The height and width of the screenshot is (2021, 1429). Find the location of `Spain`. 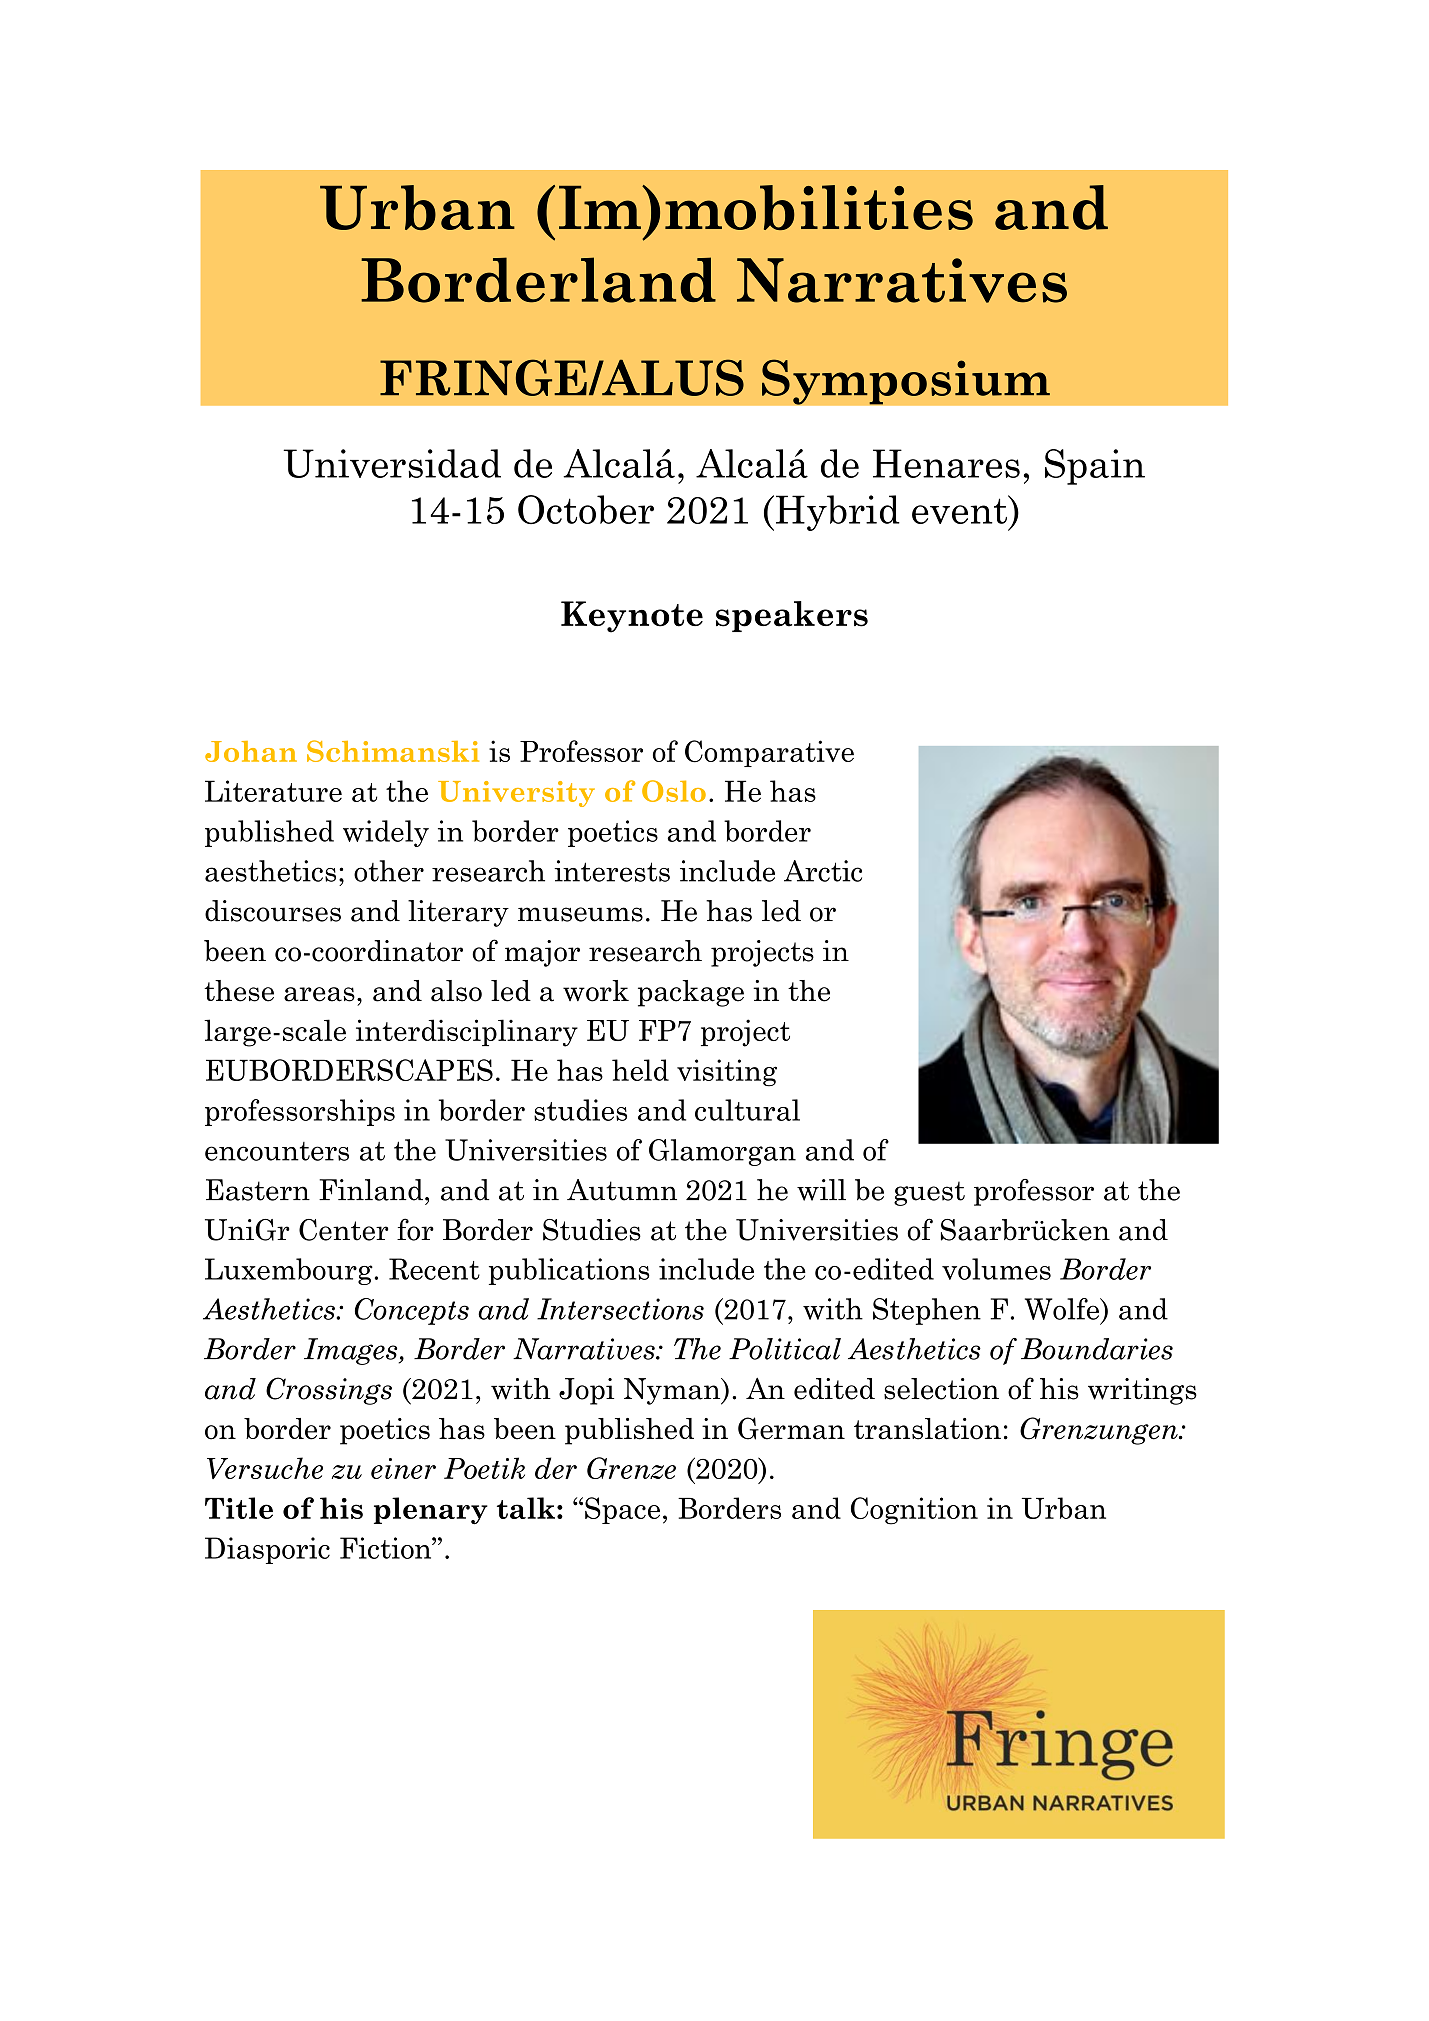

Spain is located at coordinates (1095, 467).
